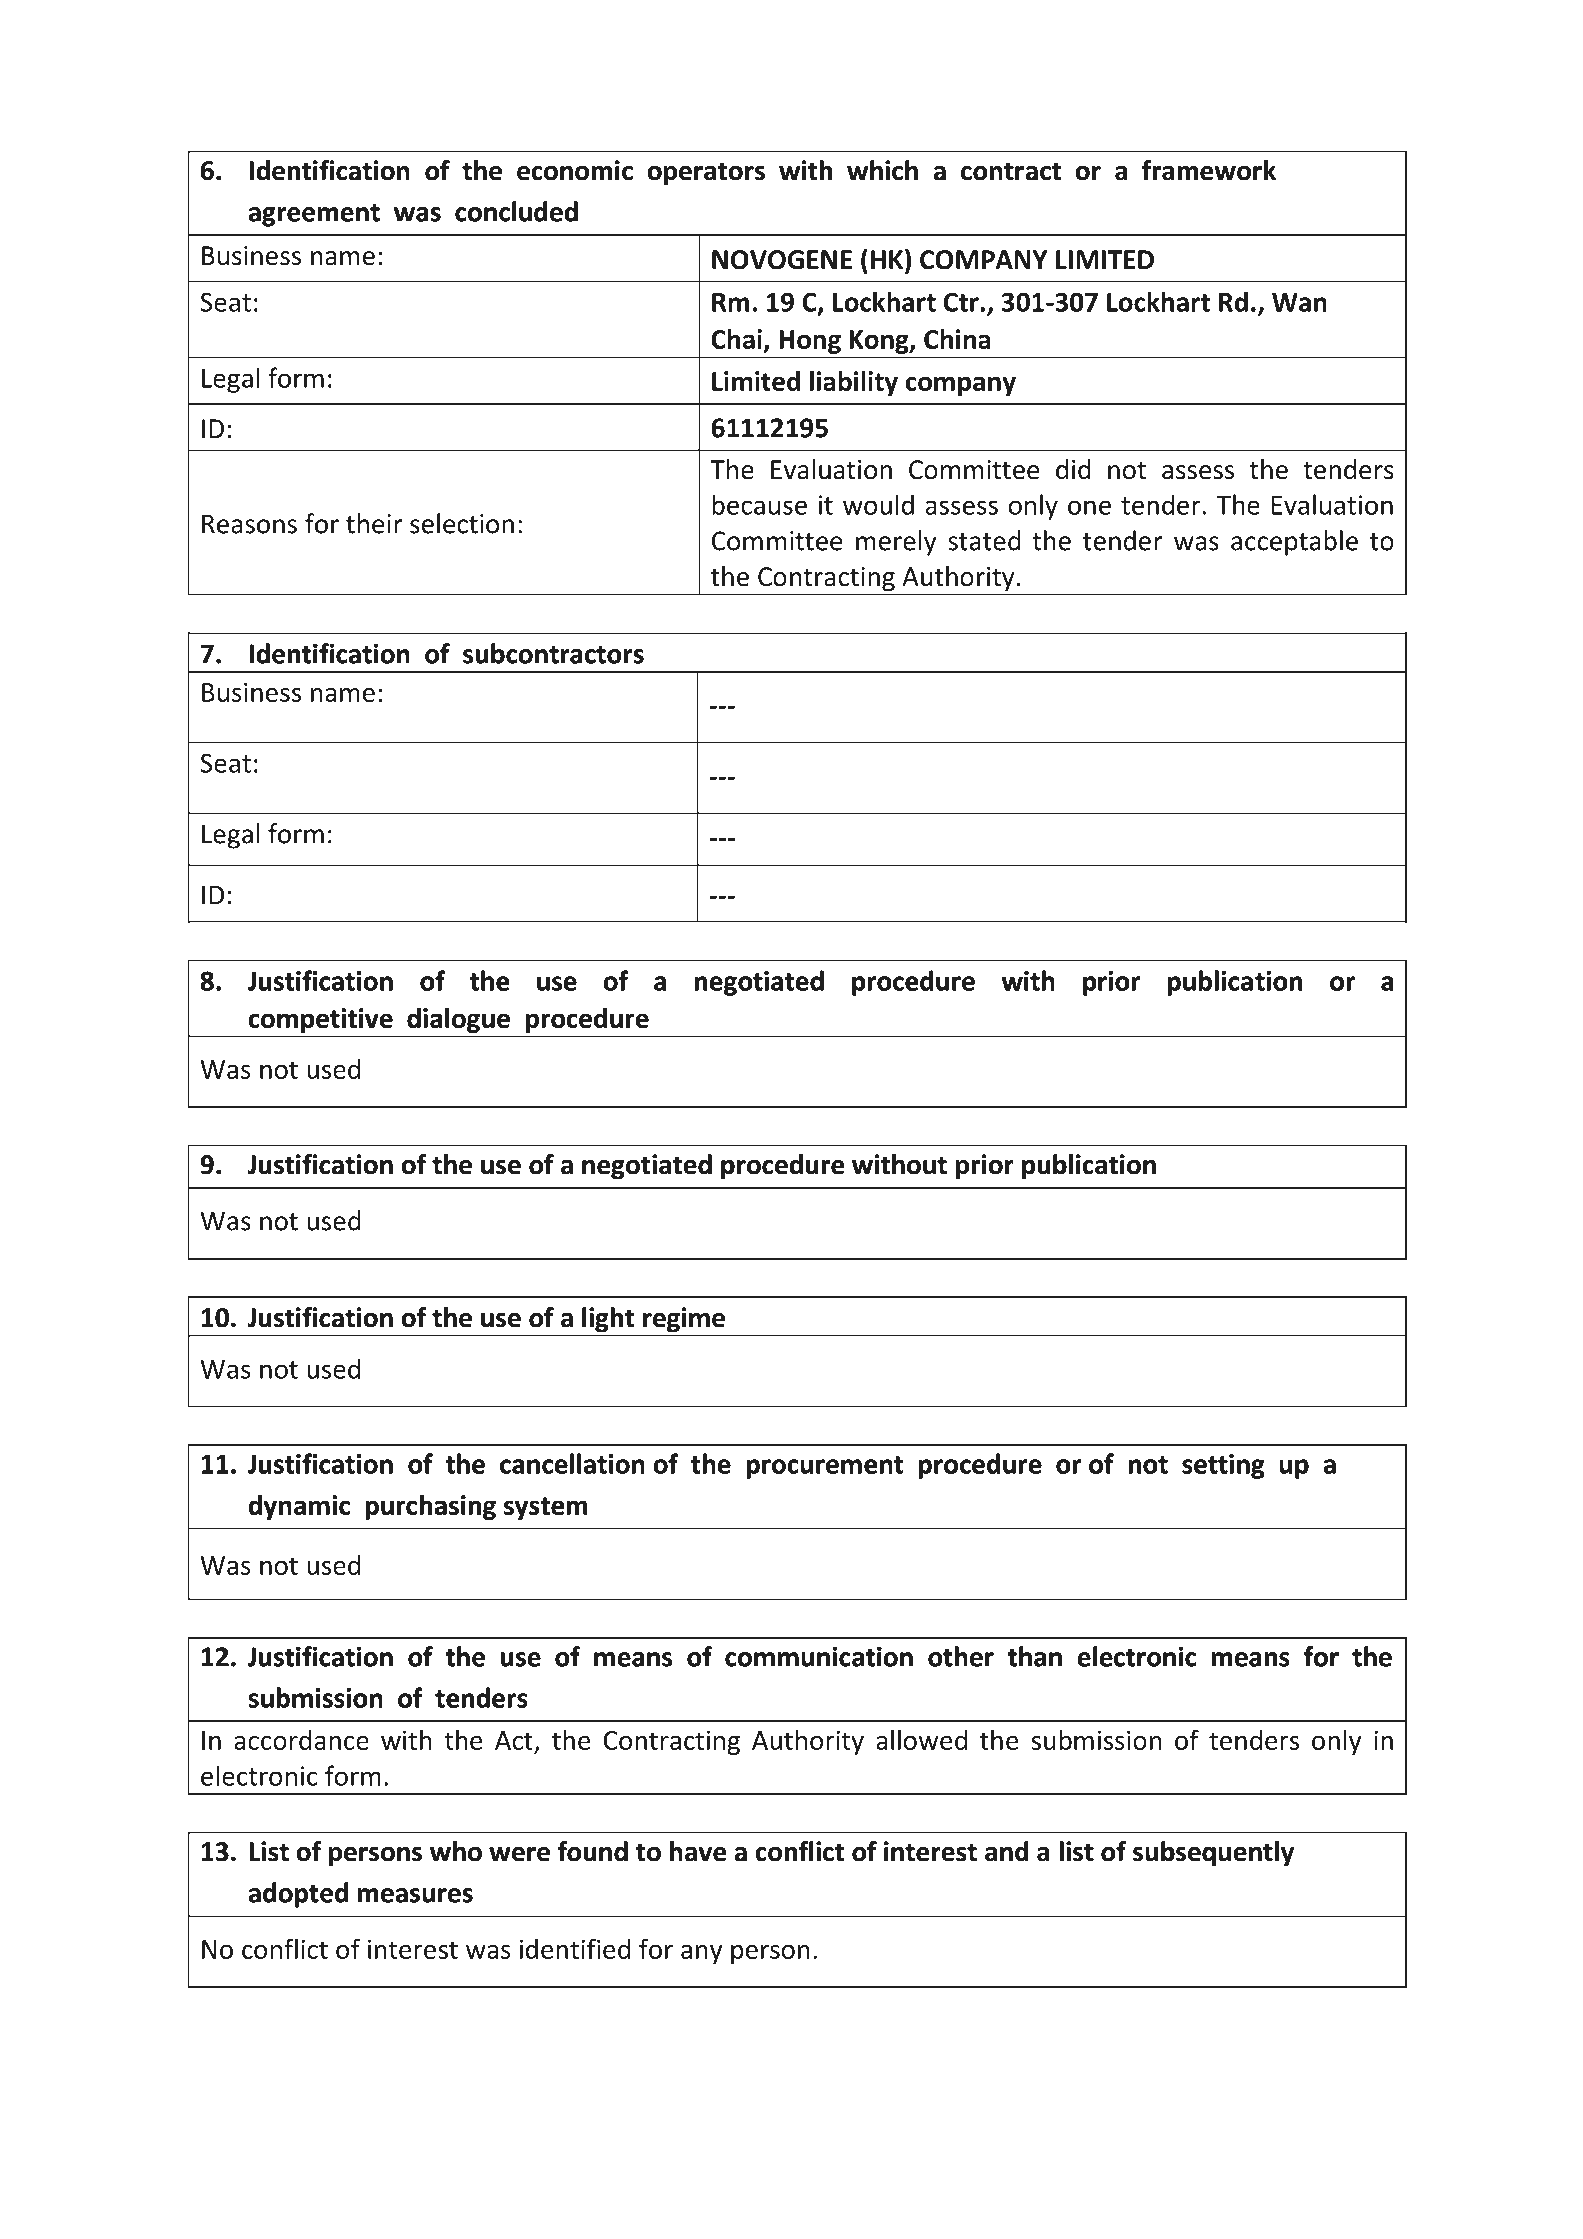  What do you see at coordinates (1223, 1466) in the screenshot?
I see `setting` at bounding box center [1223, 1466].
